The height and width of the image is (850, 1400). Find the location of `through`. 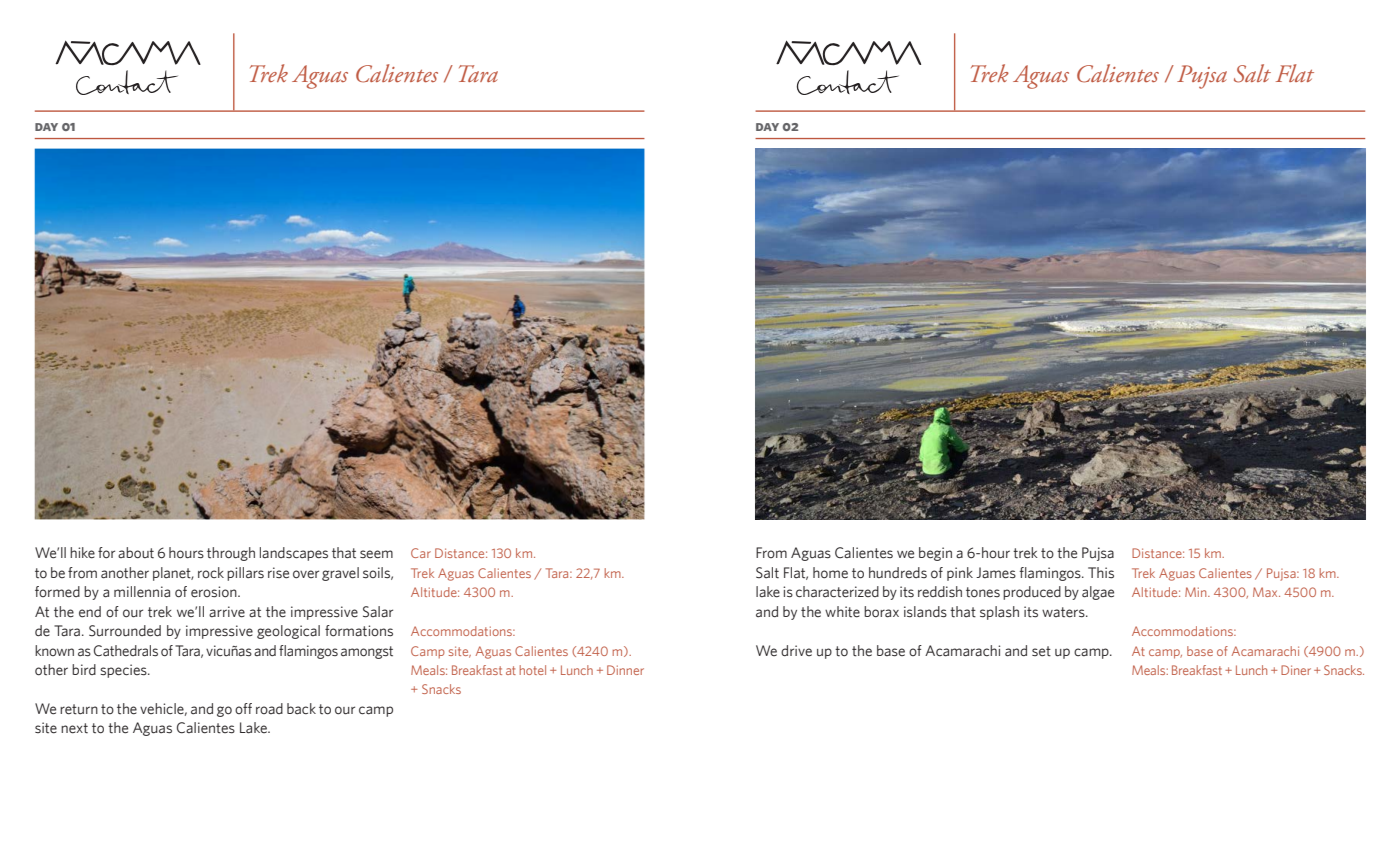

through is located at coordinates (231, 554).
